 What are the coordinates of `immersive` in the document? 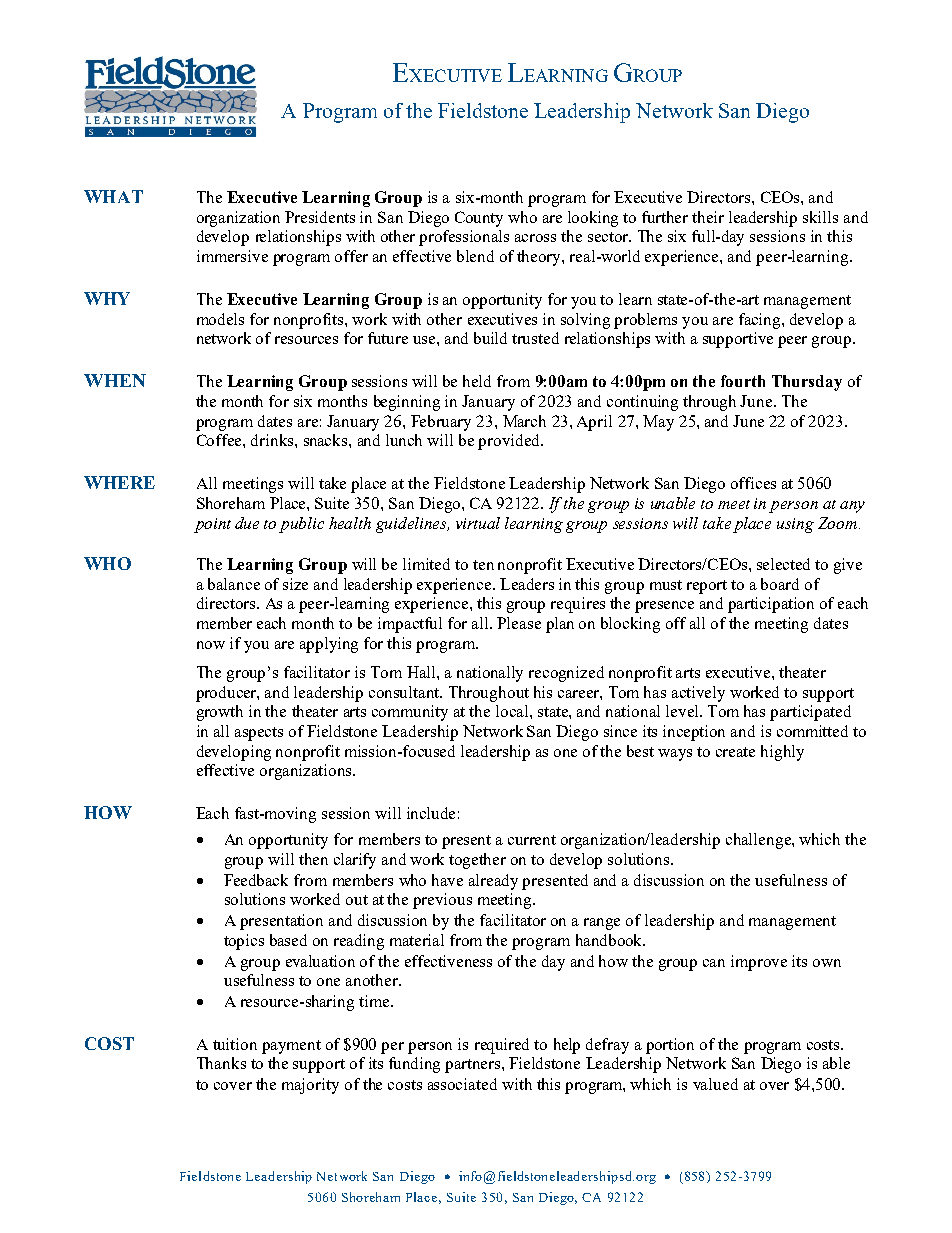 It's located at (232, 256).
